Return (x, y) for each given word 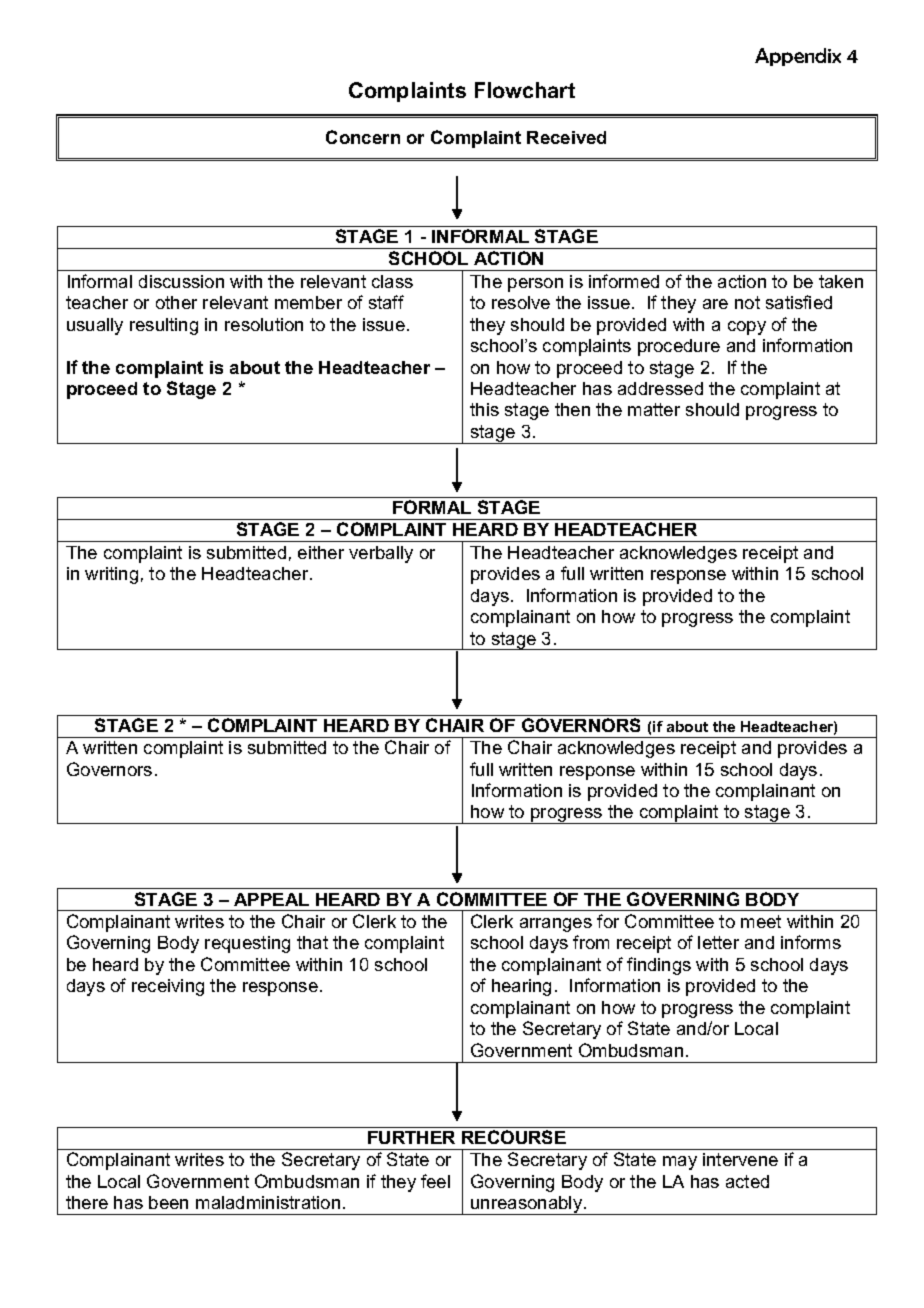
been (168, 1202)
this (484, 409)
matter (654, 409)
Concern (363, 137)
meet (761, 921)
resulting (164, 326)
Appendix (798, 57)
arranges (556, 925)
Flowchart (525, 90)
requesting (247, 944)
